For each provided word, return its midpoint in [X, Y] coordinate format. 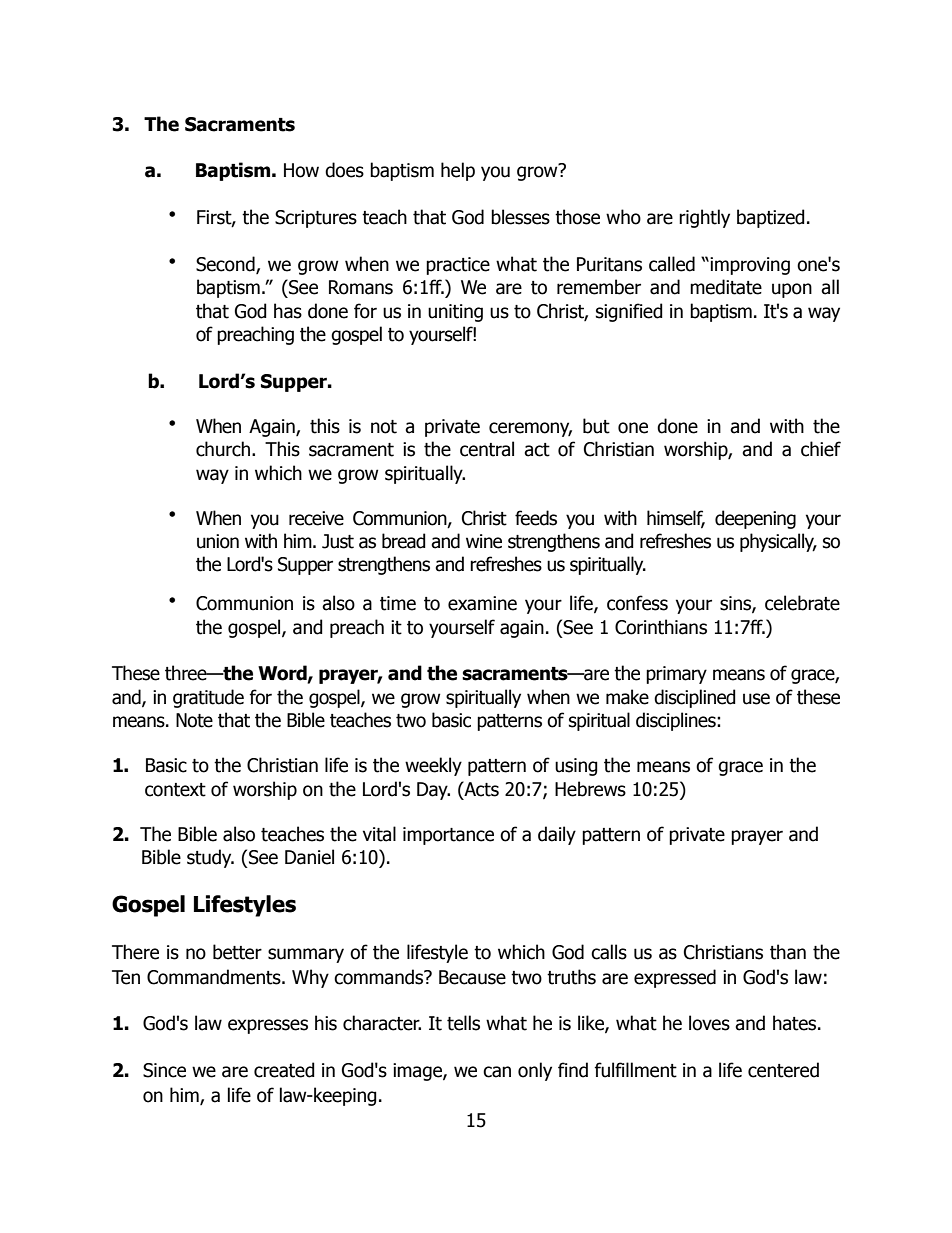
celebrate [802, 603]
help [458, 171]
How [301, 170]
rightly [704, 218]
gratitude [208, 698]
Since [164, 1070]
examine [482, 603]
